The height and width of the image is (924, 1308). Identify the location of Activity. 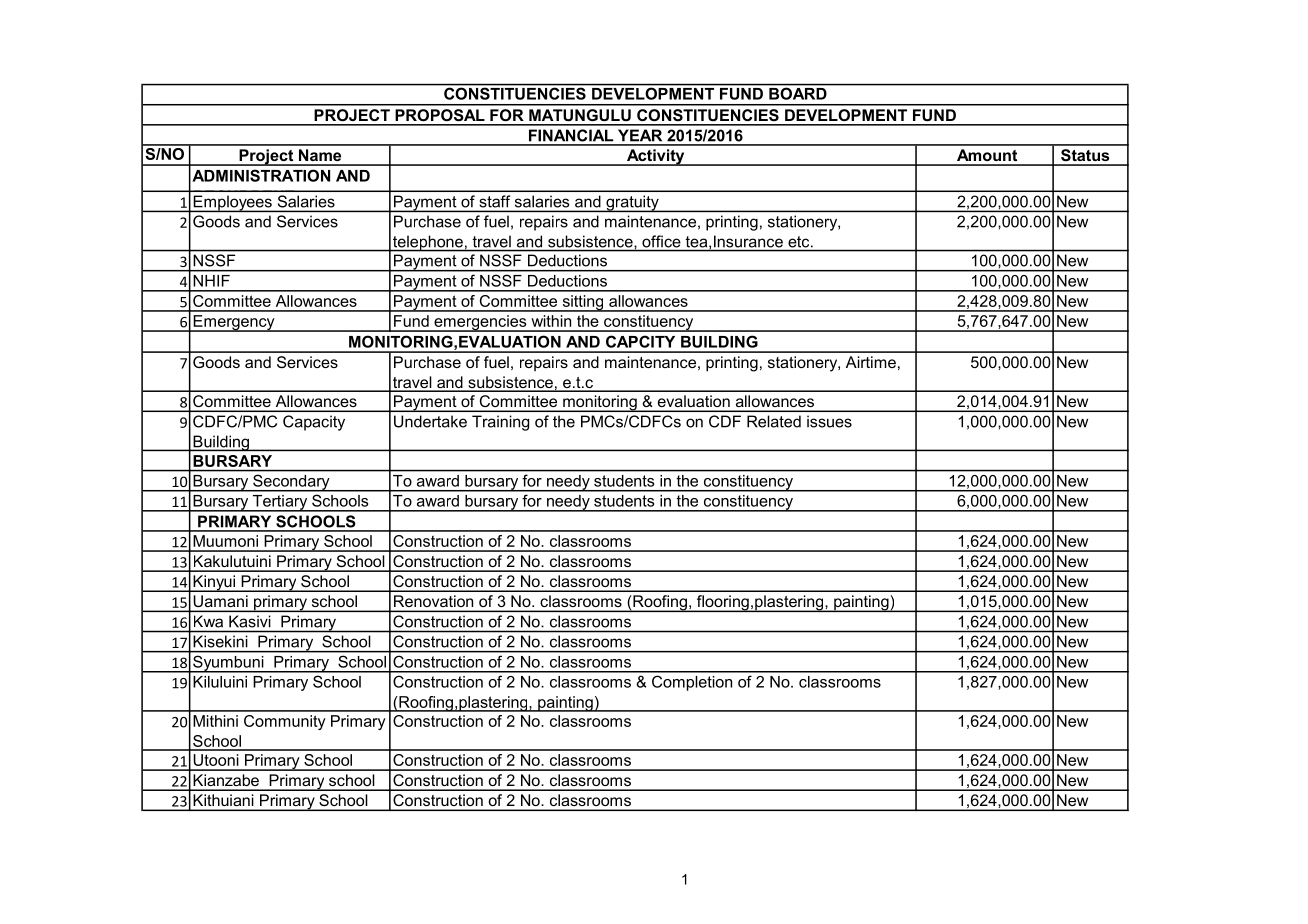
(655, 157).
